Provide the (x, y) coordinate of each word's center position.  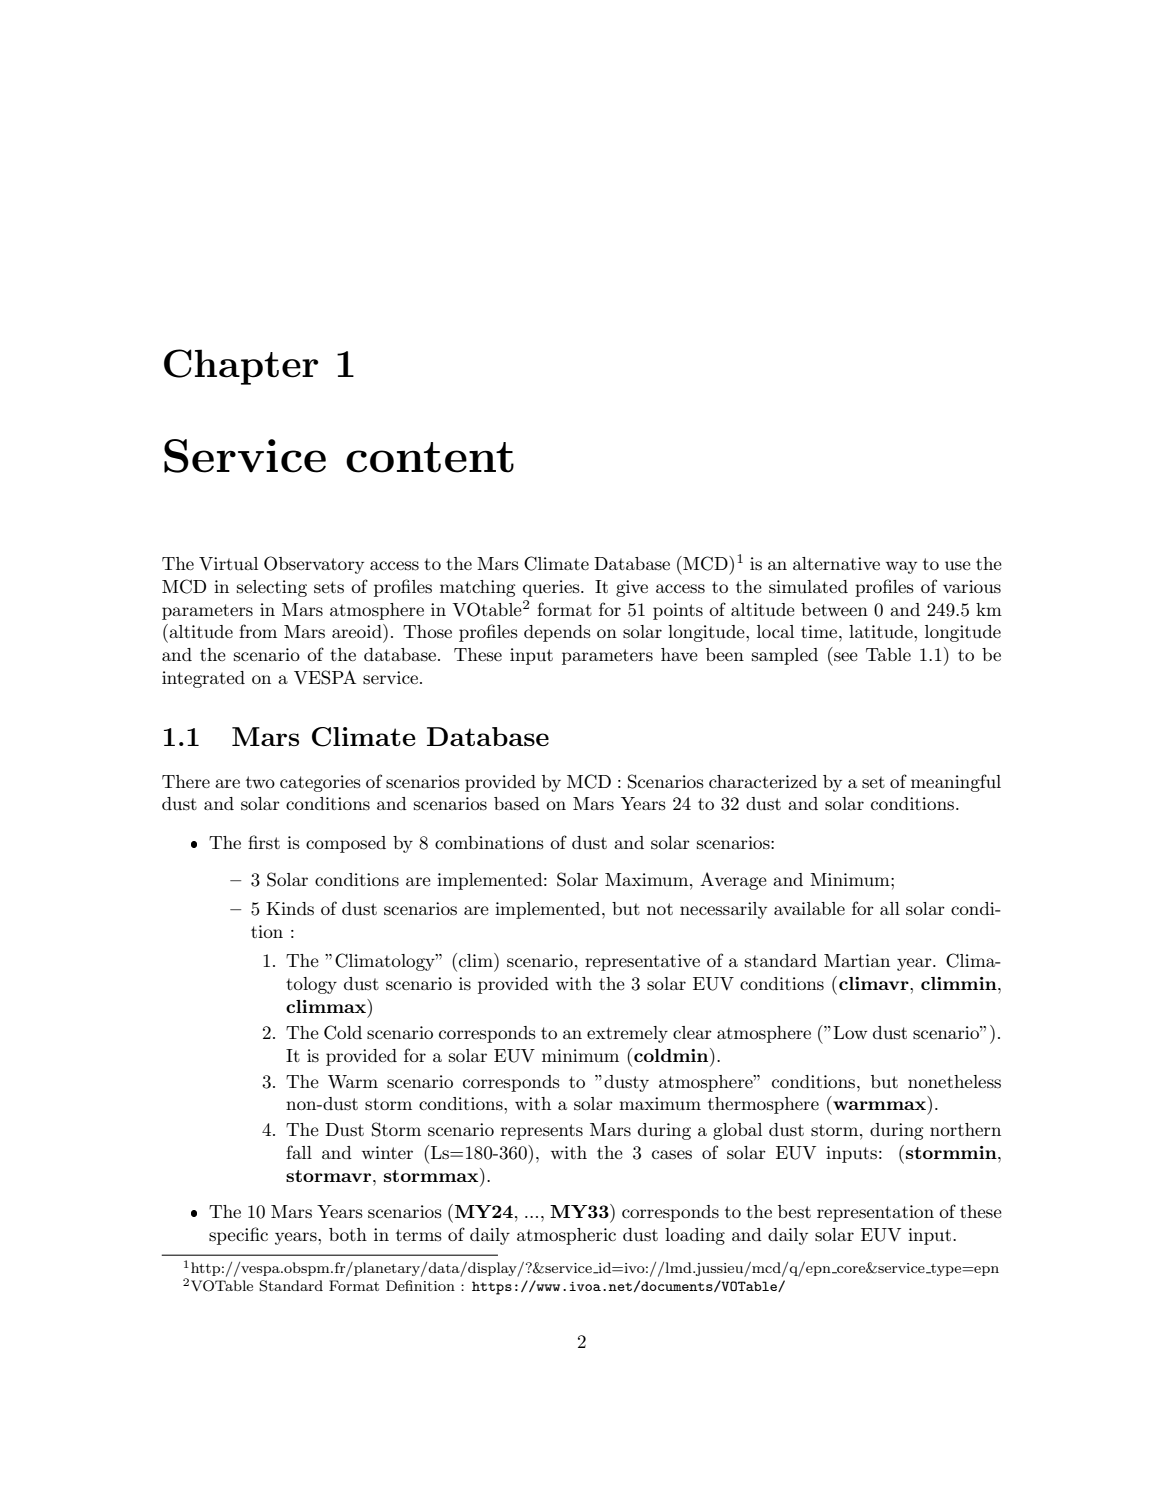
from (258, 631)
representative (642, 962)
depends (557, 633)
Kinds (290, 908)
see (846, 657)
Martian (857, 960)
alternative (836, 563)
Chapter (241, 367)
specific (238, 1236)
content (430, 457)
